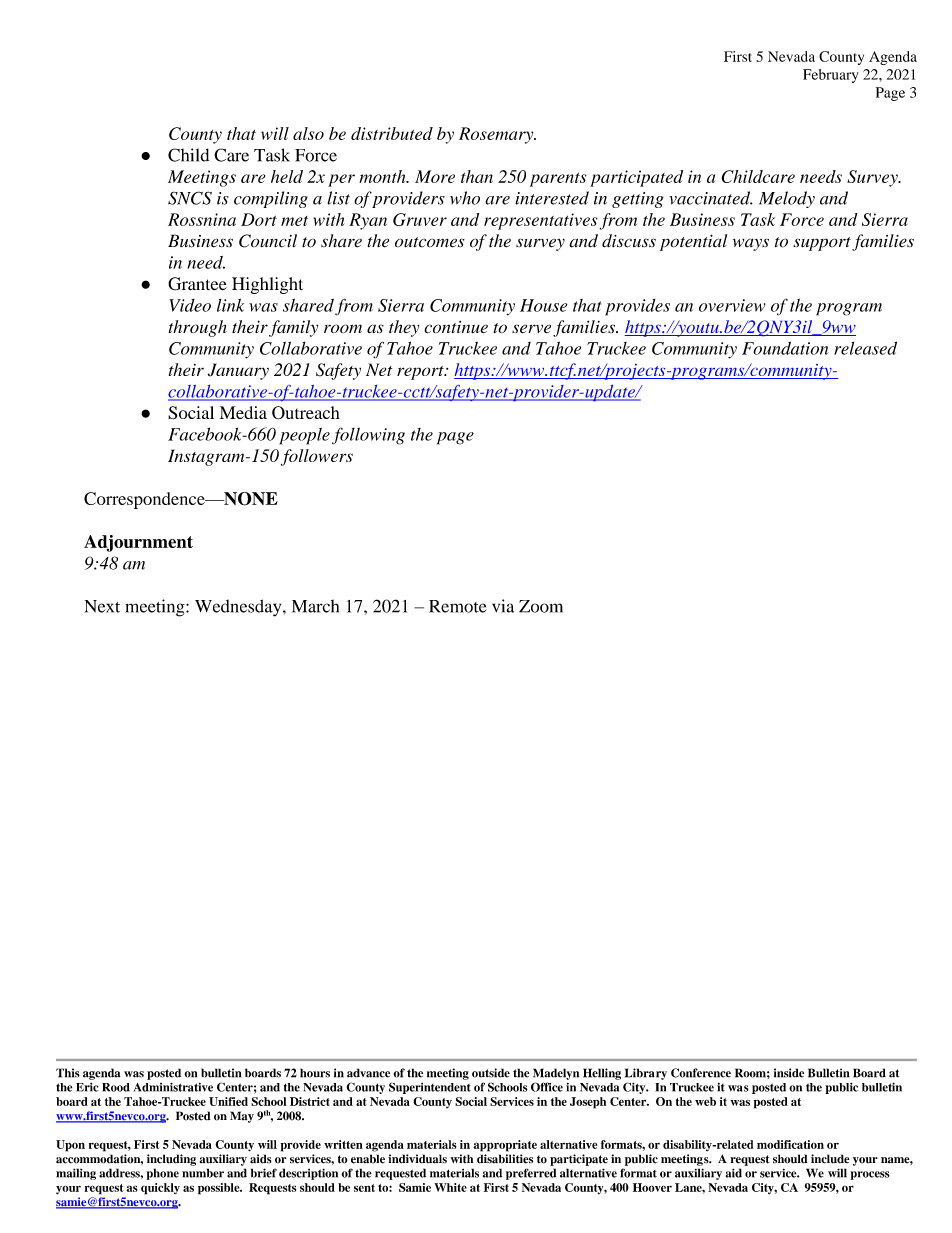 This screenshot has width=952, height=1233. I want to click on including, so click(171, 1160).
